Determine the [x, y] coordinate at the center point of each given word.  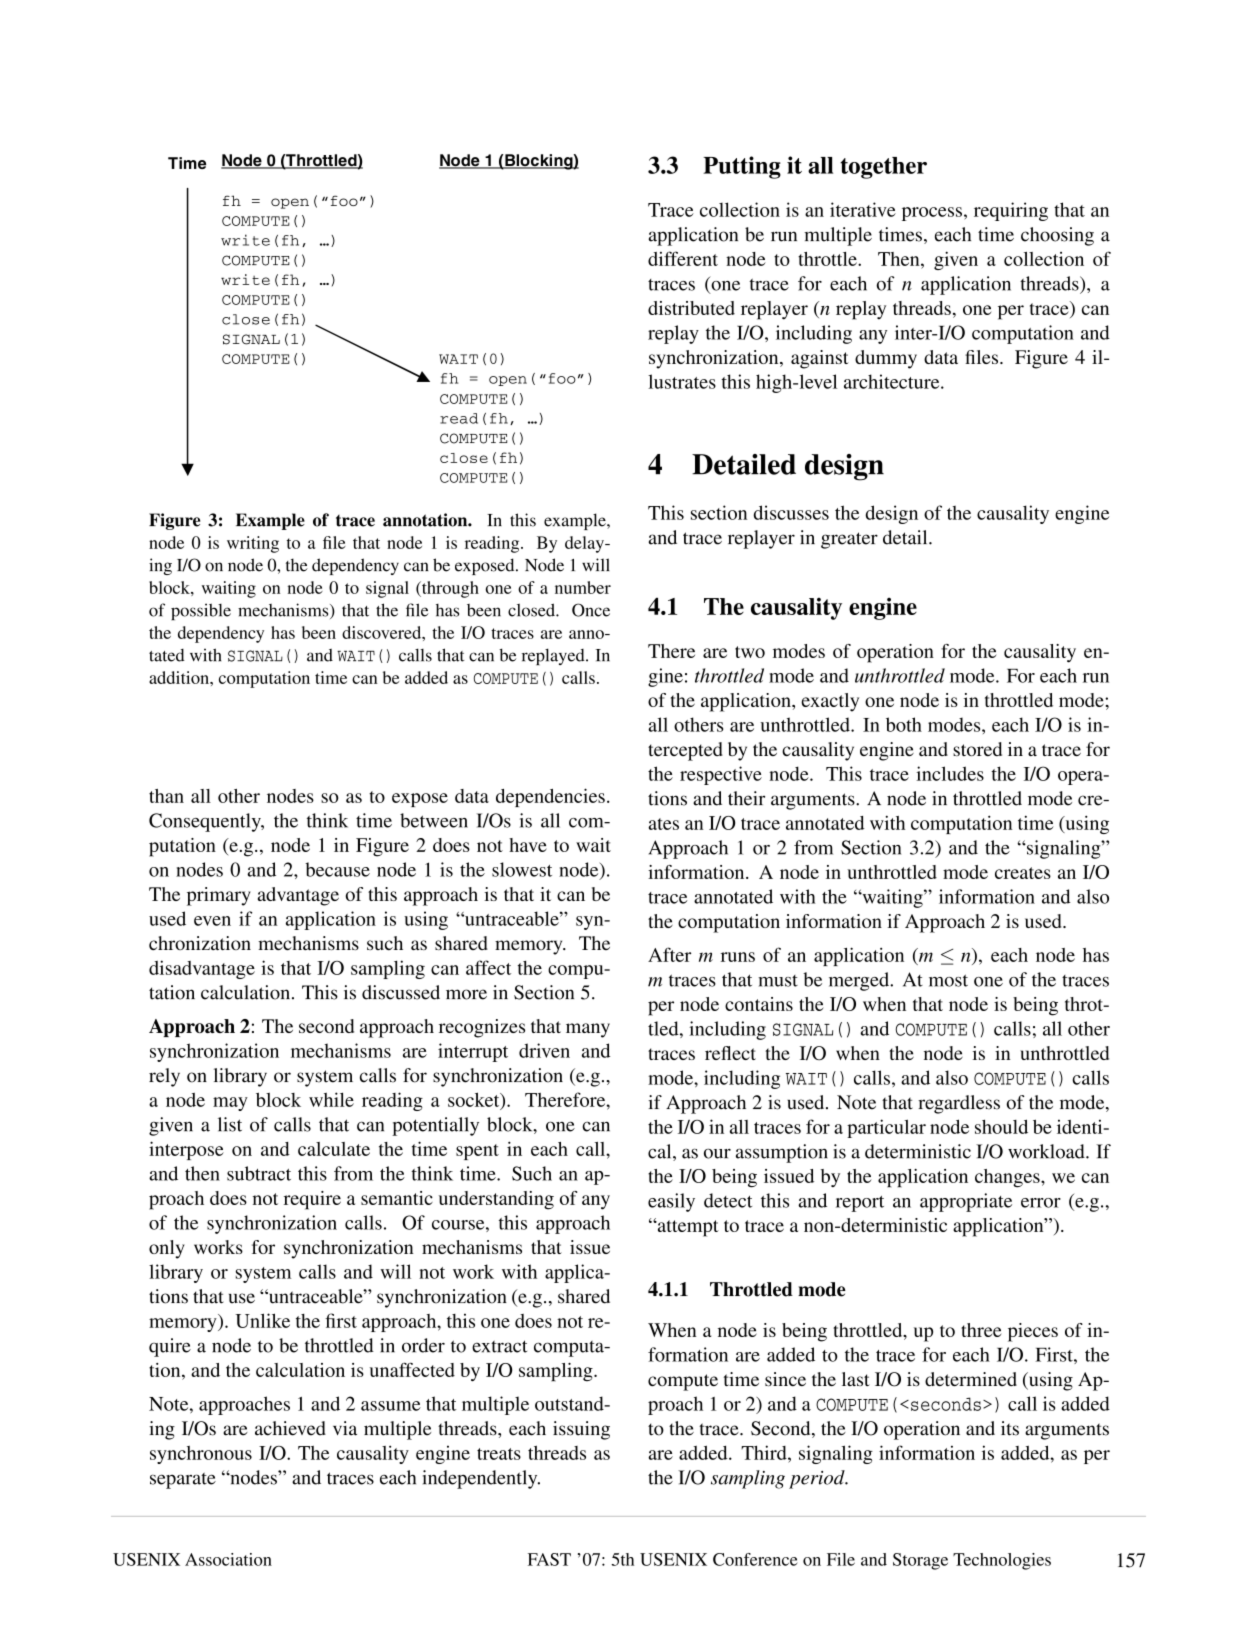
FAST [549, 1559]
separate [183, 1481]
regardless [959, 1104]
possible [201, 611]
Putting [742, 167]
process [932, 214]
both [904, 724]
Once [591, 610]
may [230, 1104]
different [683, 258]
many [588, 1030]
